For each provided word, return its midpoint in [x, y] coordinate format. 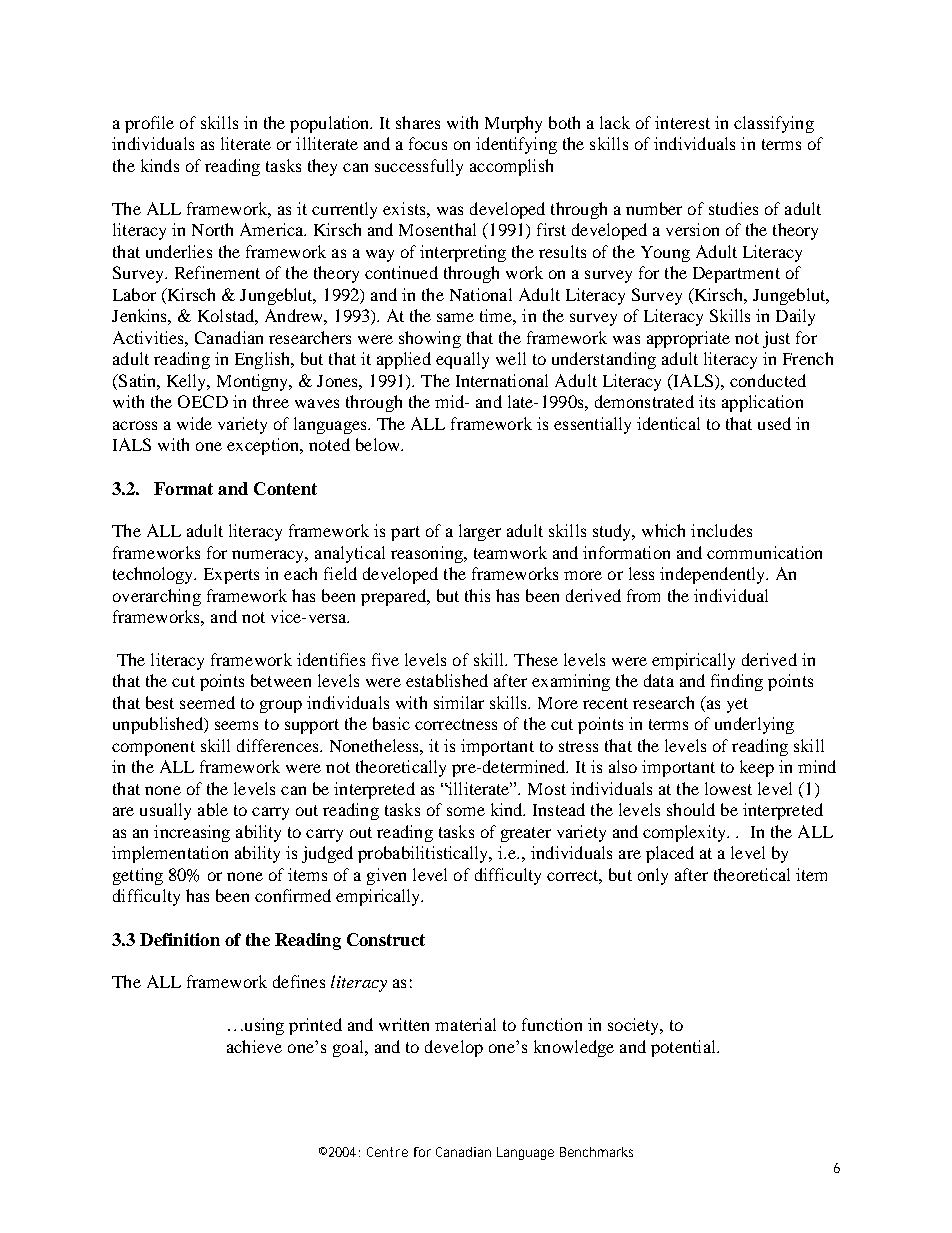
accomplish [511, 167]
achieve [254, 1046]
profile [149, 124]
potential [684, 1048]
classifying [774, 124]
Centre [387, 1152]
